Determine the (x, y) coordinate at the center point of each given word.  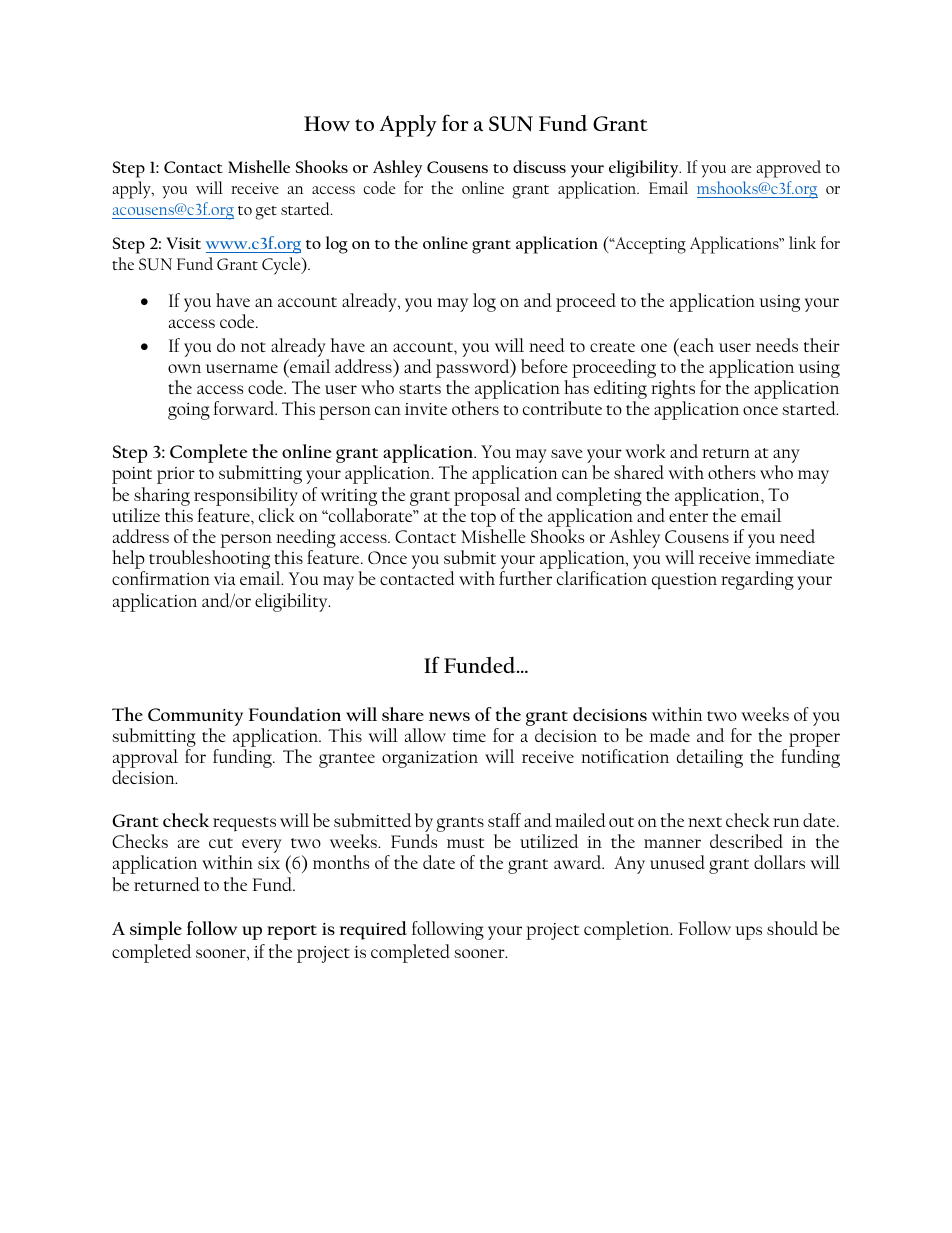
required (373, 930)
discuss (539, 166)
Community (195, 717)
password (474, 370)
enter (688, 517)
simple (156, 930)
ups (748, 933)
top (483, 519)
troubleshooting (209, 559)
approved (789, 169)
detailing (710, 758)
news (449, 716)
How (327, 124)
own (184, 368)
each (696, 345)
